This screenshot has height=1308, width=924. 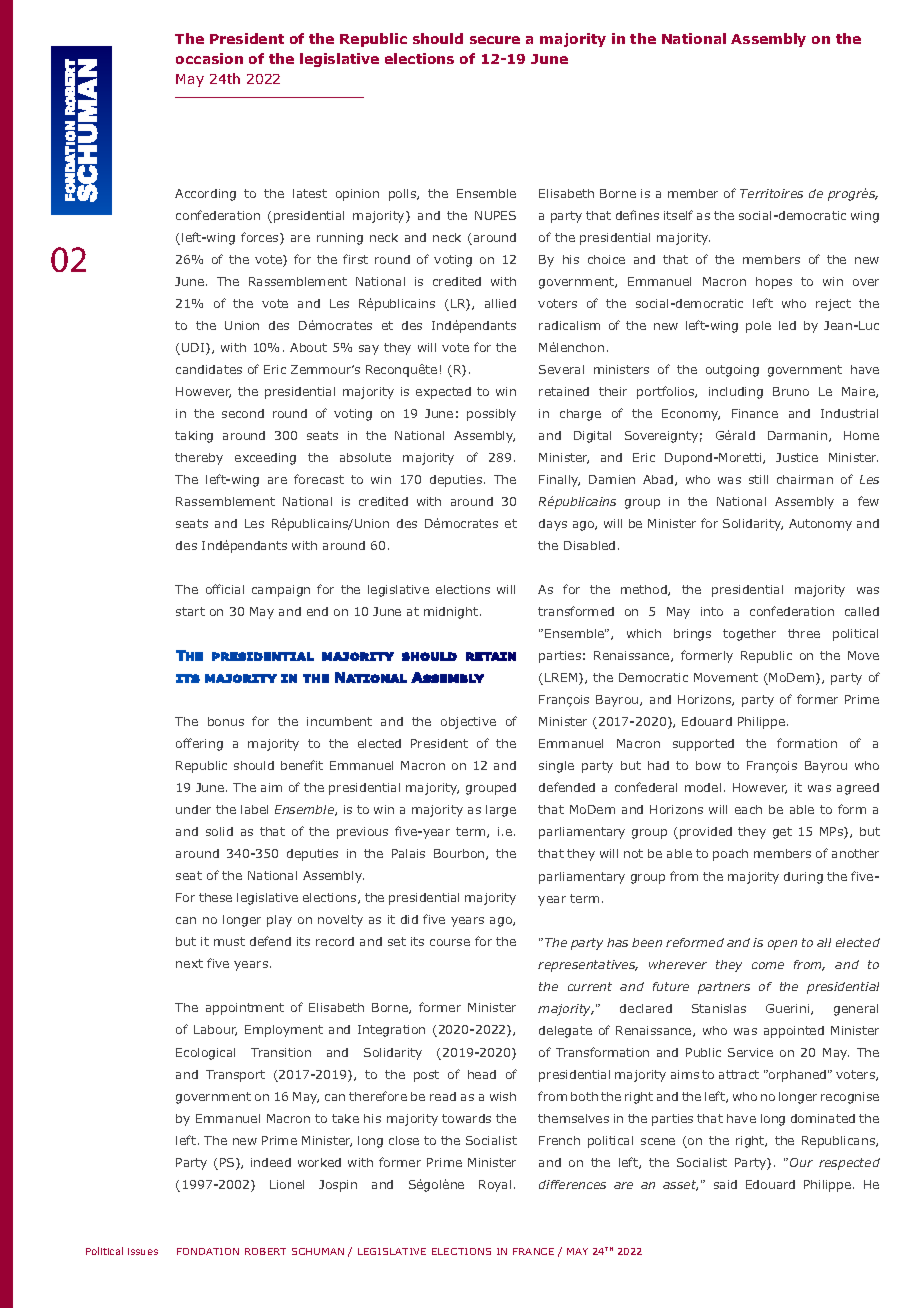 What do you see at coordinates (452, 613) in the screenshot?
I see `midnight` at bounding box center [452, 613].
